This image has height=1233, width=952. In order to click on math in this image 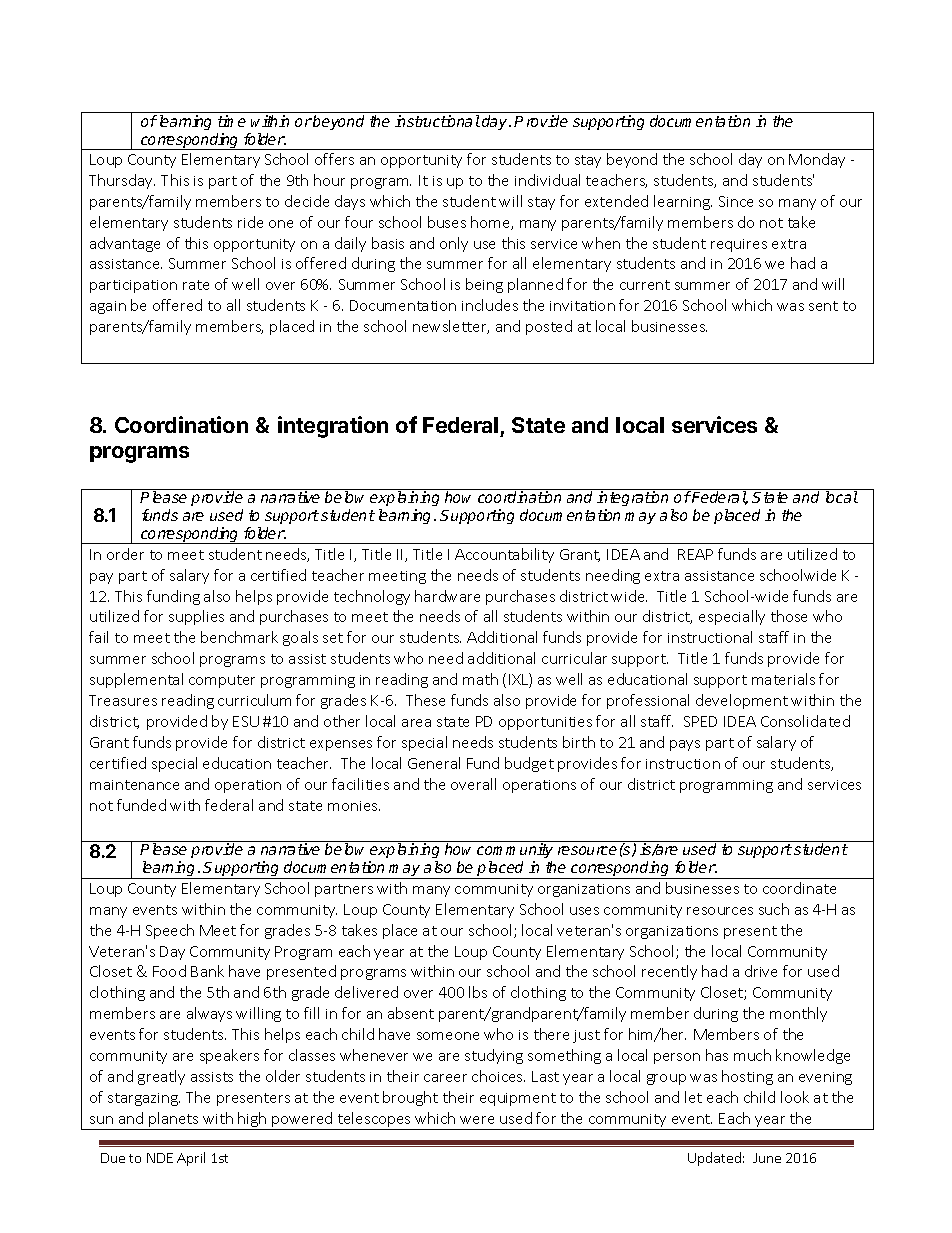, I will do `click(480, 679)`.
